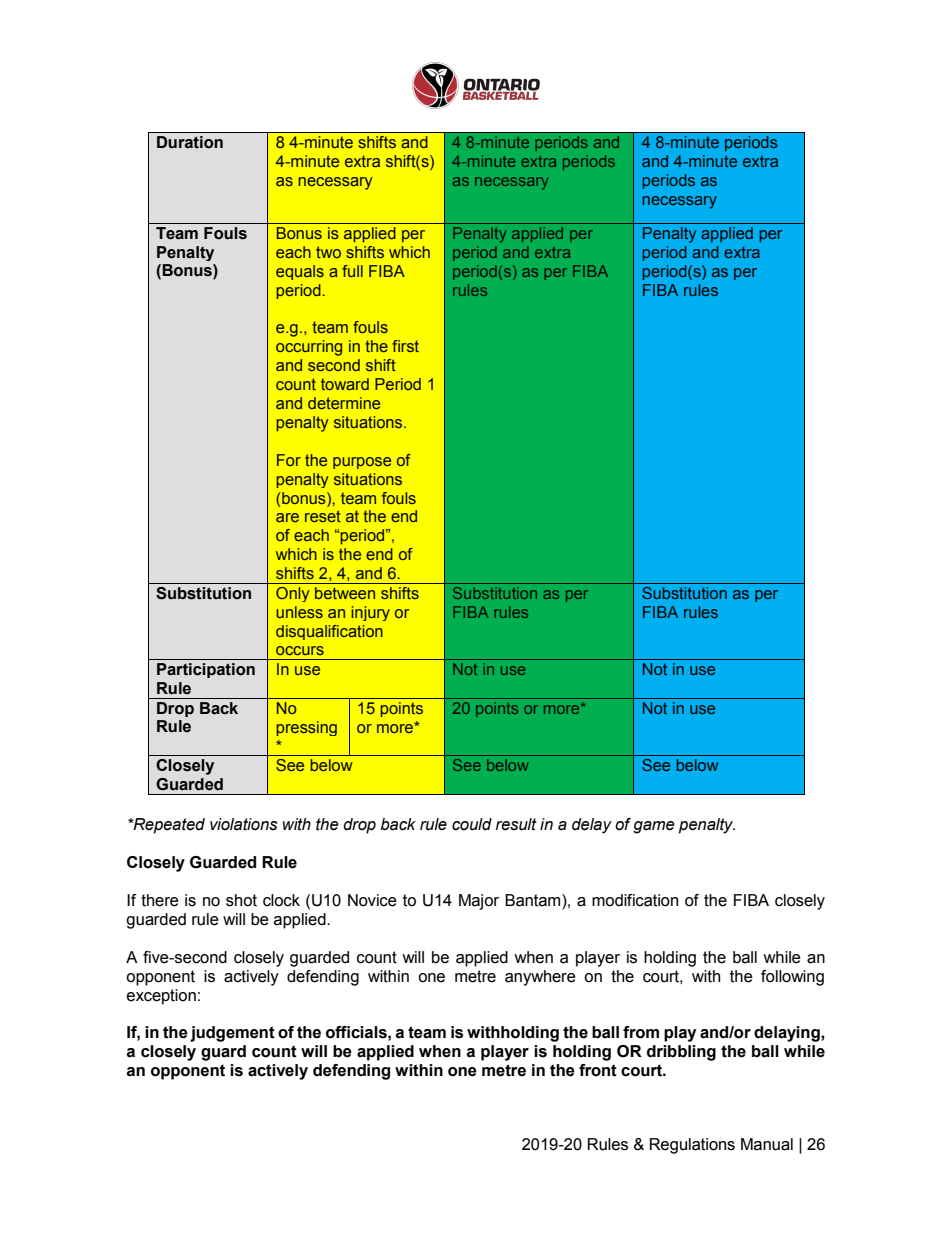  Describe the element at coordinates (345, 384) in the image. I see `toward` at that location.
